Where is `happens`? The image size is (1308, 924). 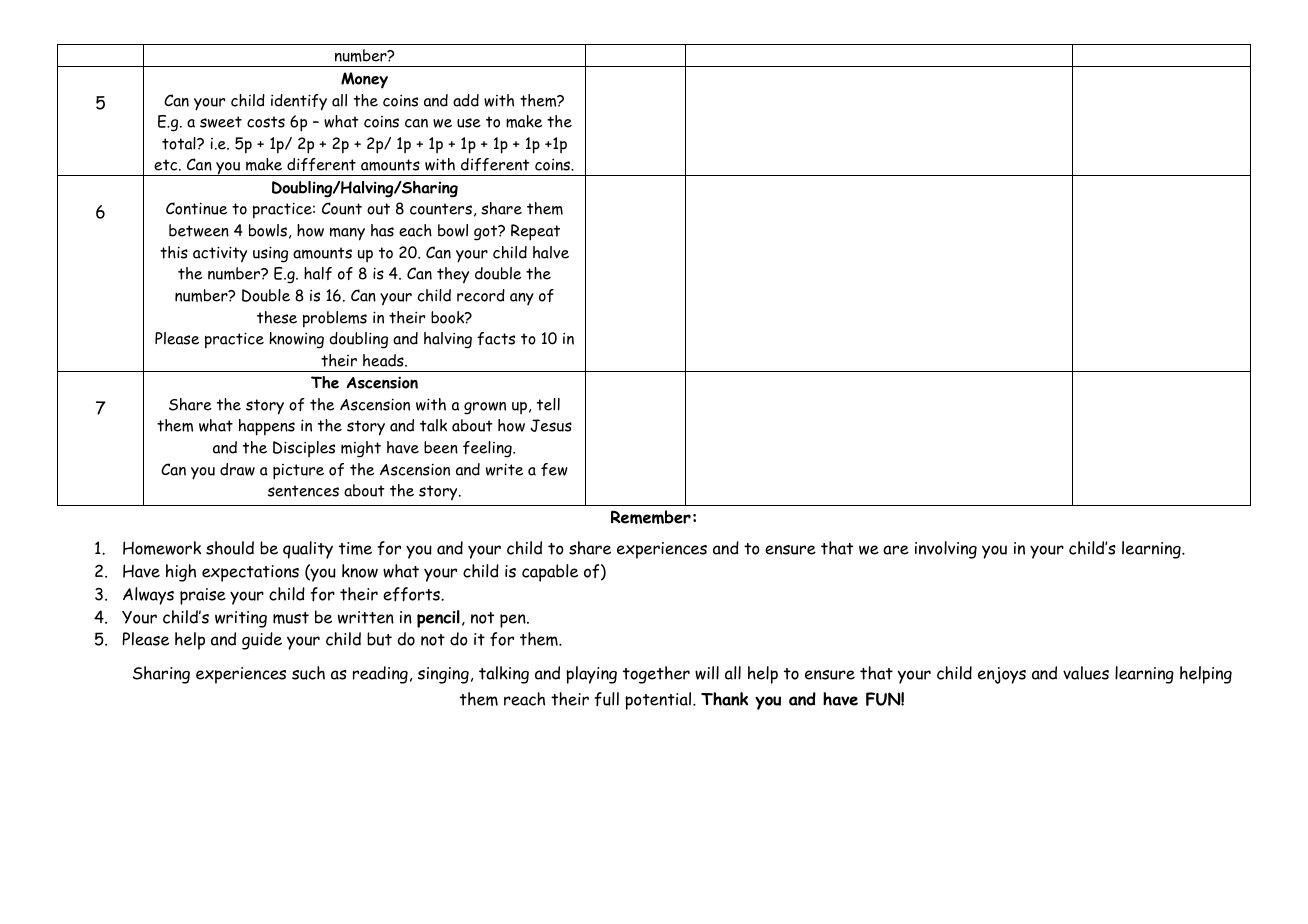 happens is located at coordinates (267, 427).
